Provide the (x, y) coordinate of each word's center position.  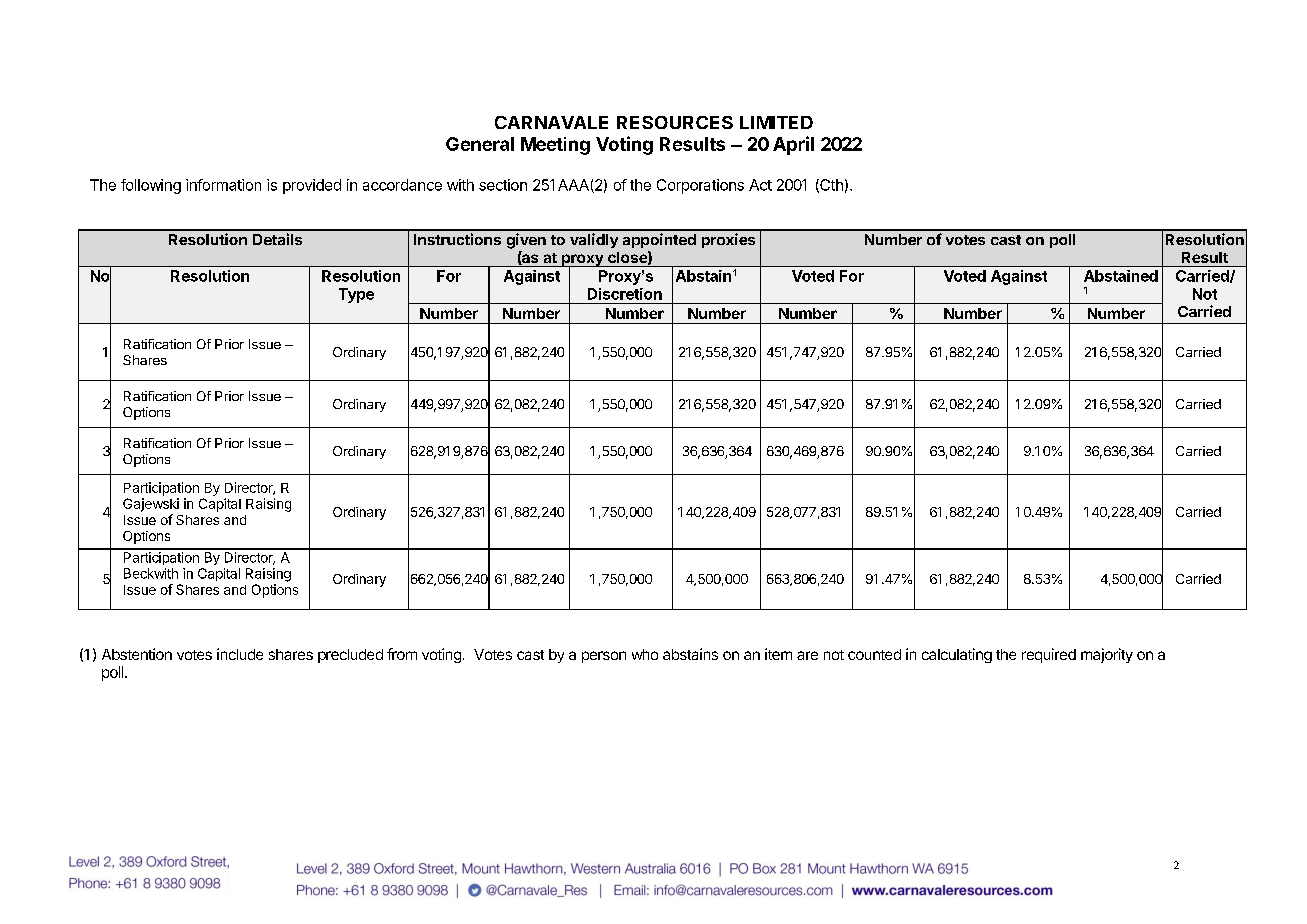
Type (356, 295)
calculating (957, 655)
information (223, 185)
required (1049, 655)
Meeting (555, 146)
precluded (350, 656)
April (793, 145)
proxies (728, 240)
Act (760, 185)
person (604, 657)
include (240, 654)
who (645, 654)
